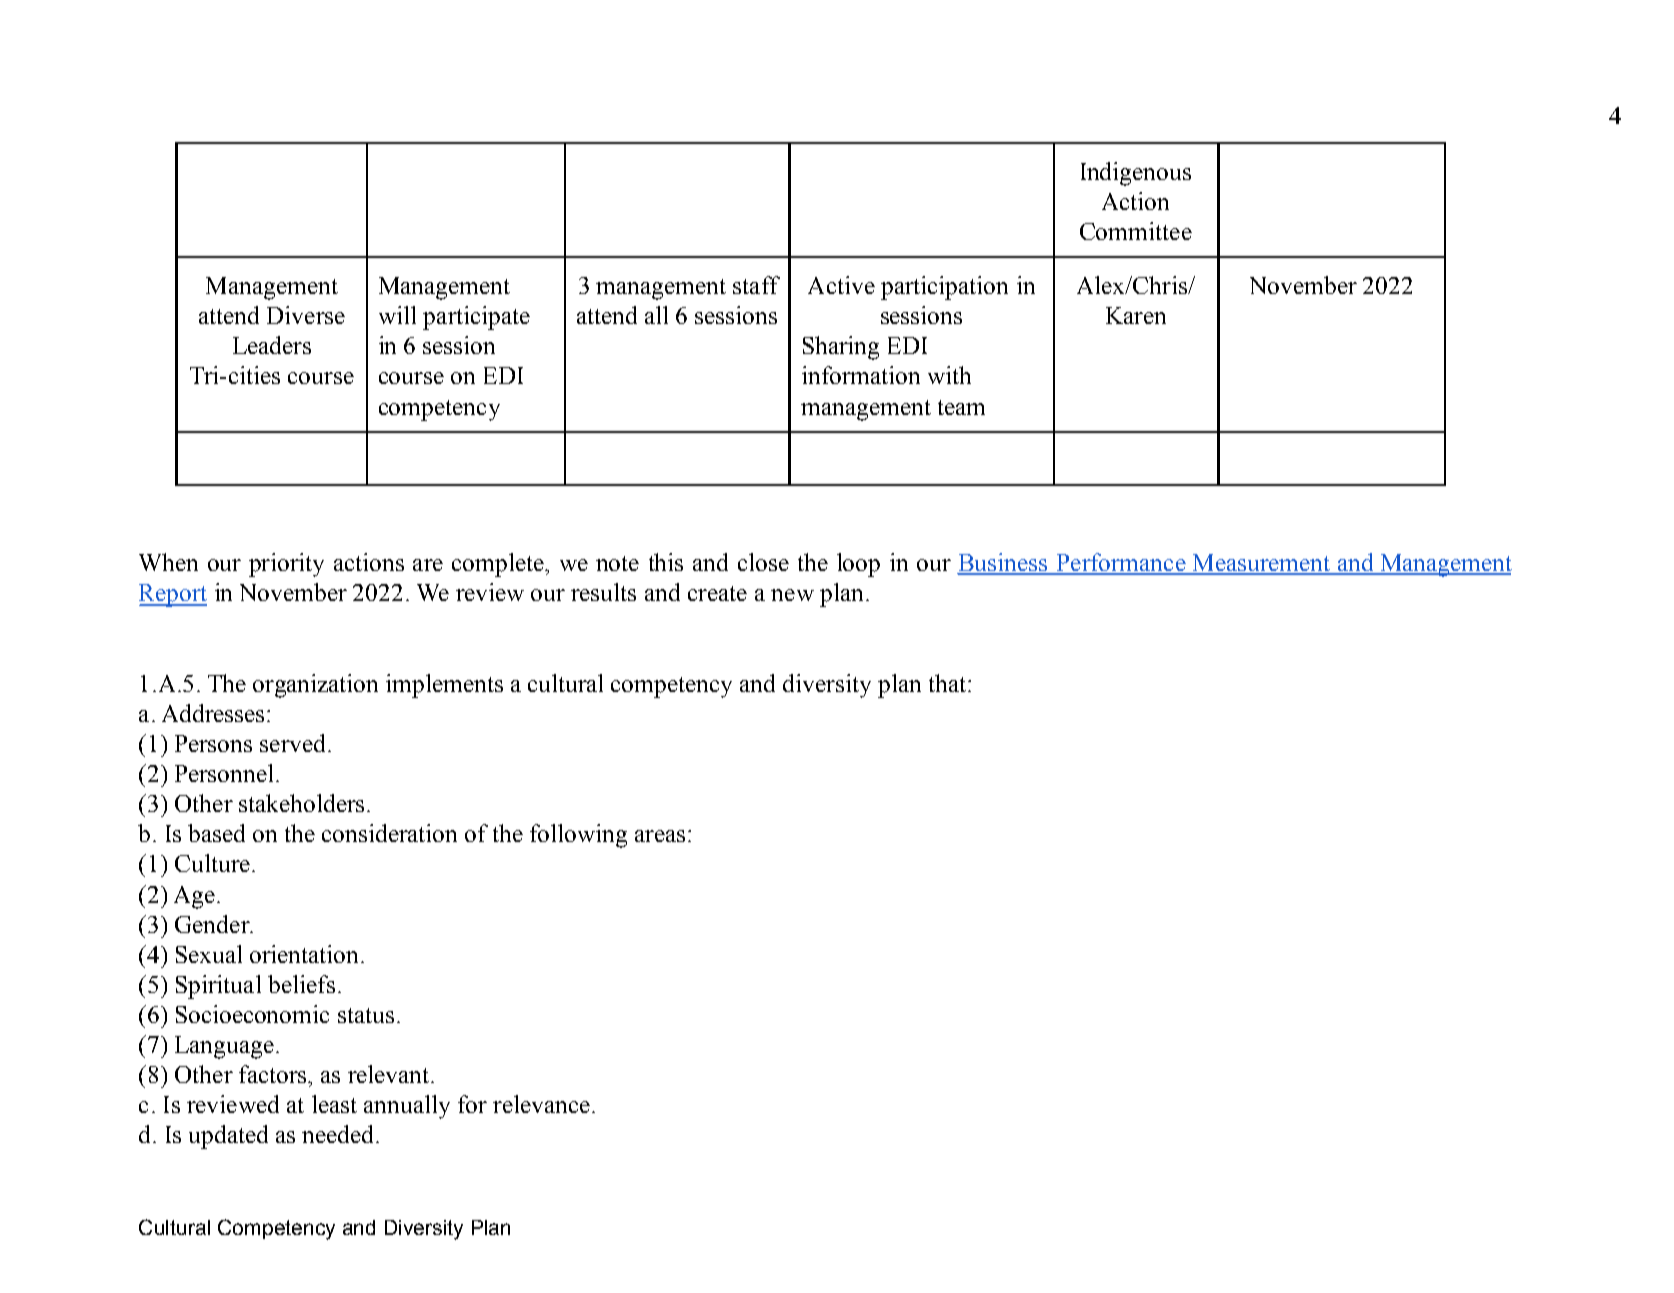  I want to click on that, so click(947, 683).
